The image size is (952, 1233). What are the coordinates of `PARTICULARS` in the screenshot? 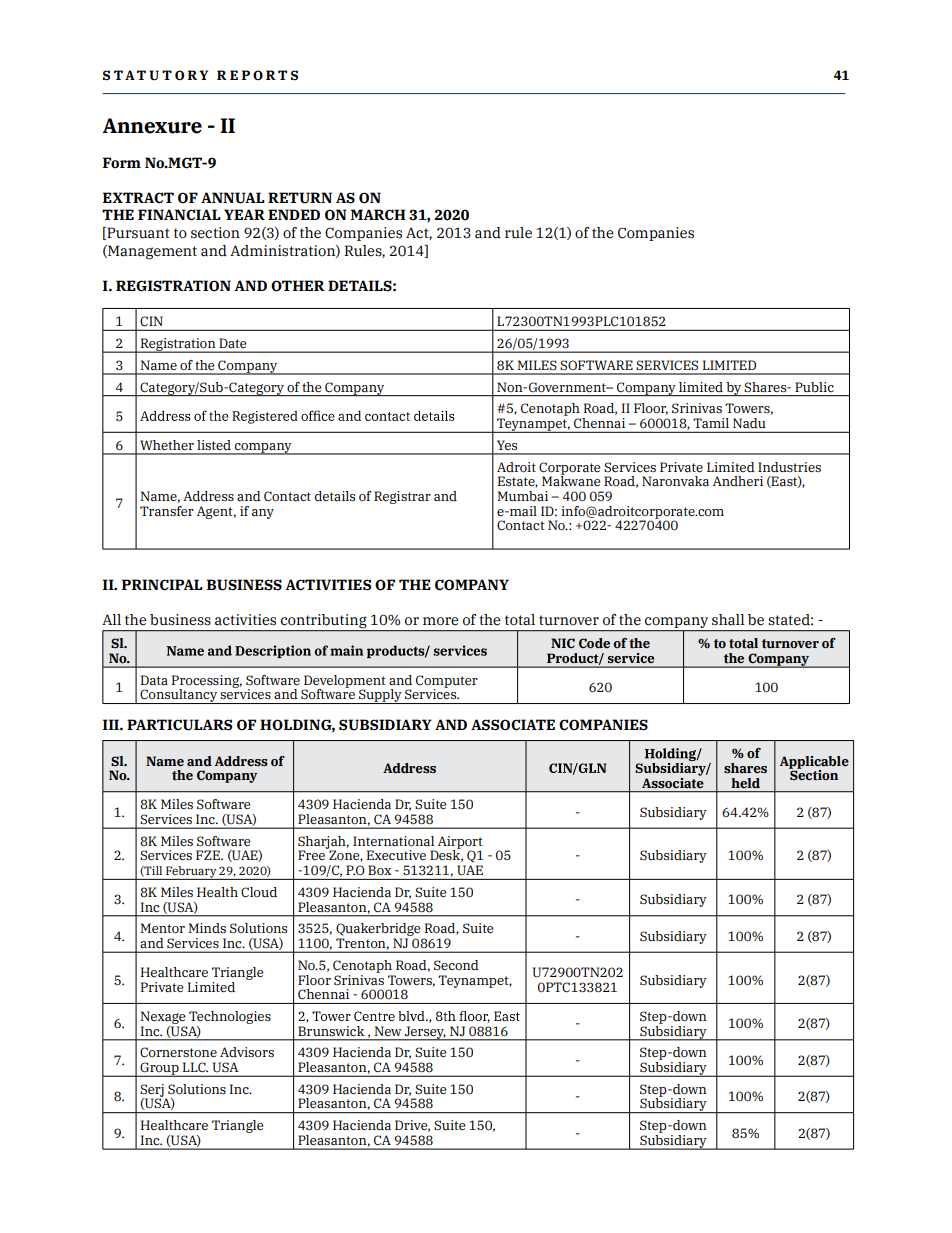 It's located at (179, 725).
